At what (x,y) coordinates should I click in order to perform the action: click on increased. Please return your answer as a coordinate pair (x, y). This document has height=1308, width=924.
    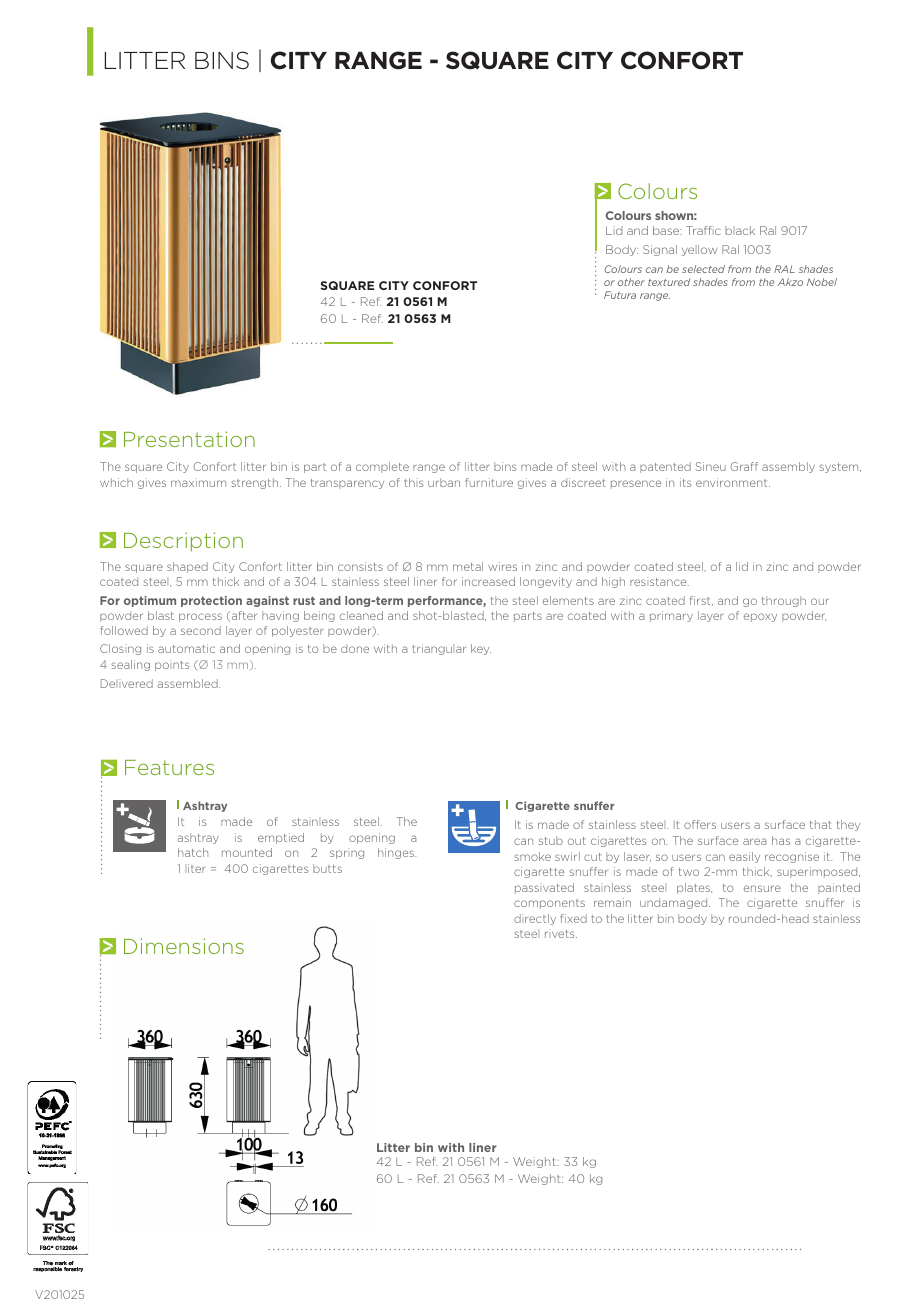
    Looking at the image, I should click on (488, 581).
